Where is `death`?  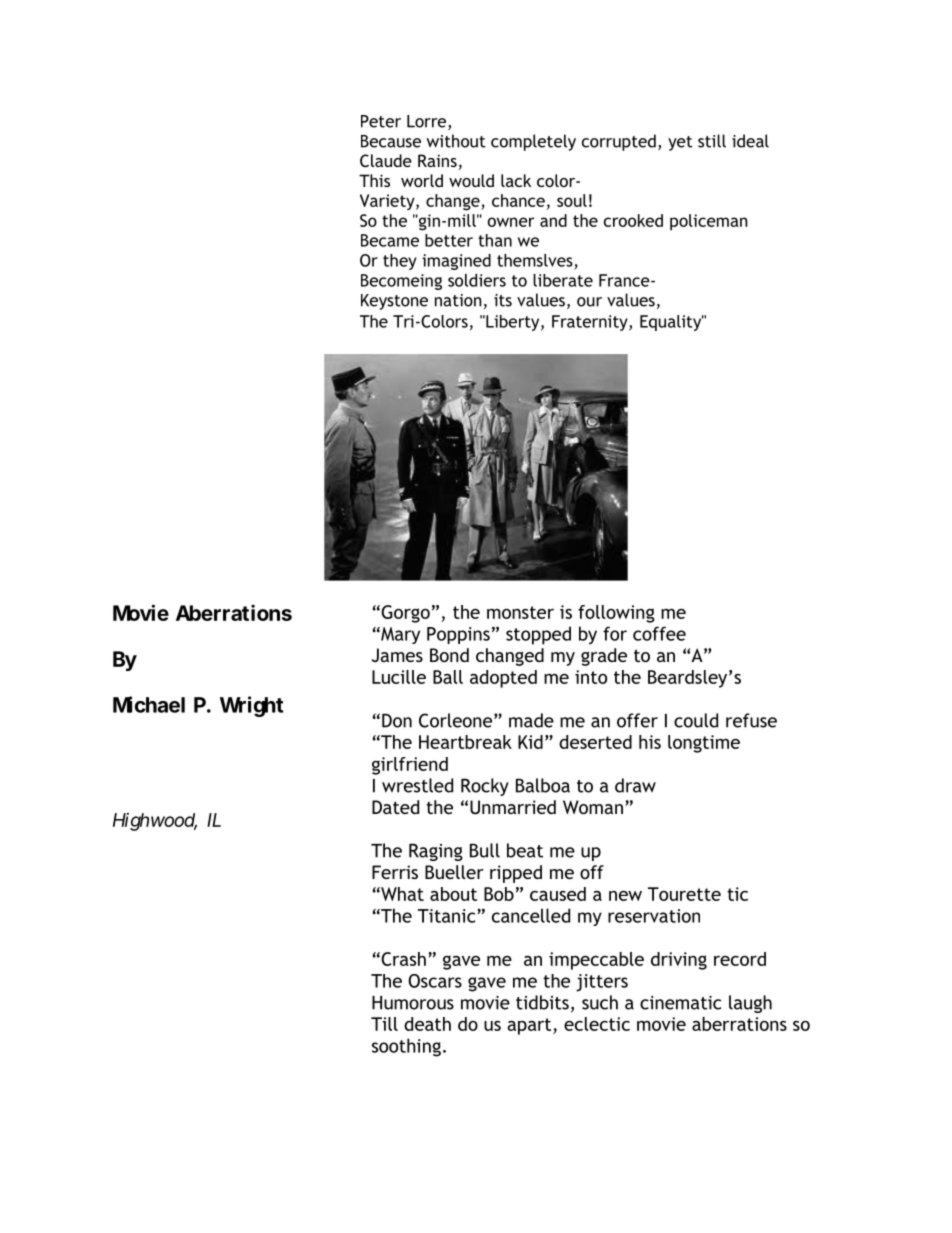 death is located at coordinates (427, 1024).
